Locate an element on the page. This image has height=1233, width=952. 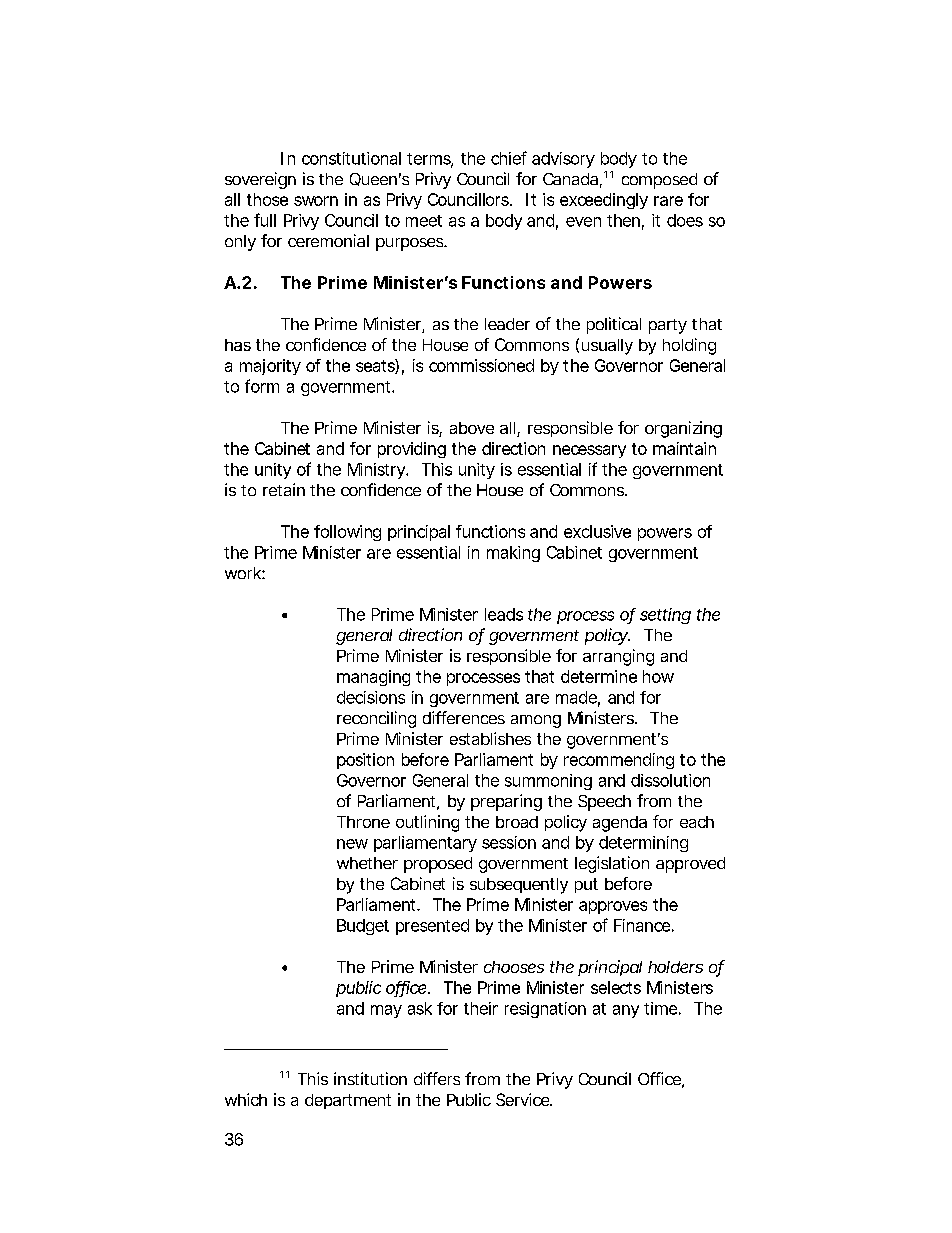
retain is located at coordinates (284, 489).
